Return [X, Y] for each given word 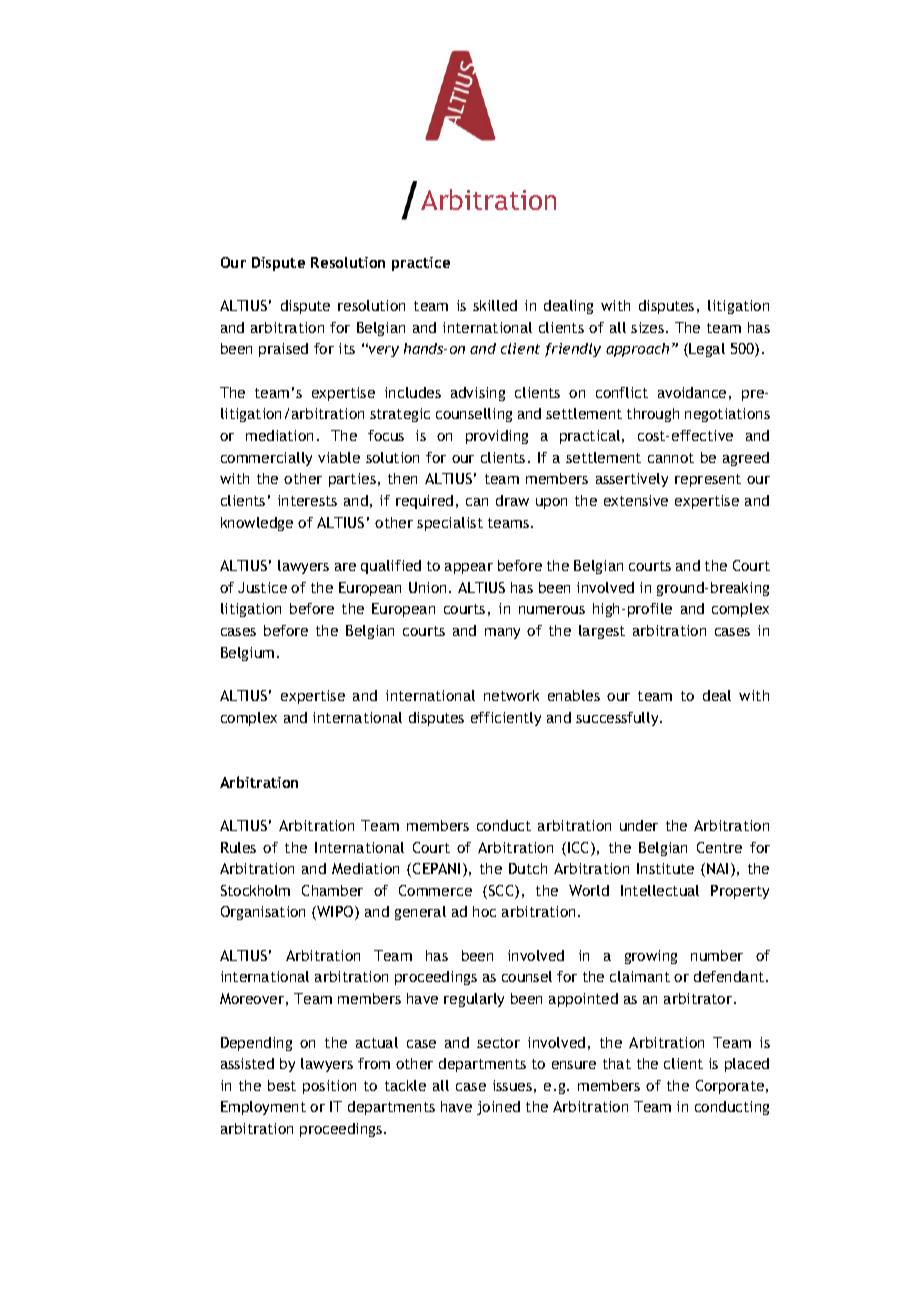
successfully [618, 719]
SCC [501, 892]
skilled [495, 305]
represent [708, 480]
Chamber [332, 890]
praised [283, 350]
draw [512, 500]
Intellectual [660, 890]
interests [307, 500]
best [282, 1085]
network [511, 695]
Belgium [247, 654]
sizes [647, 327]
